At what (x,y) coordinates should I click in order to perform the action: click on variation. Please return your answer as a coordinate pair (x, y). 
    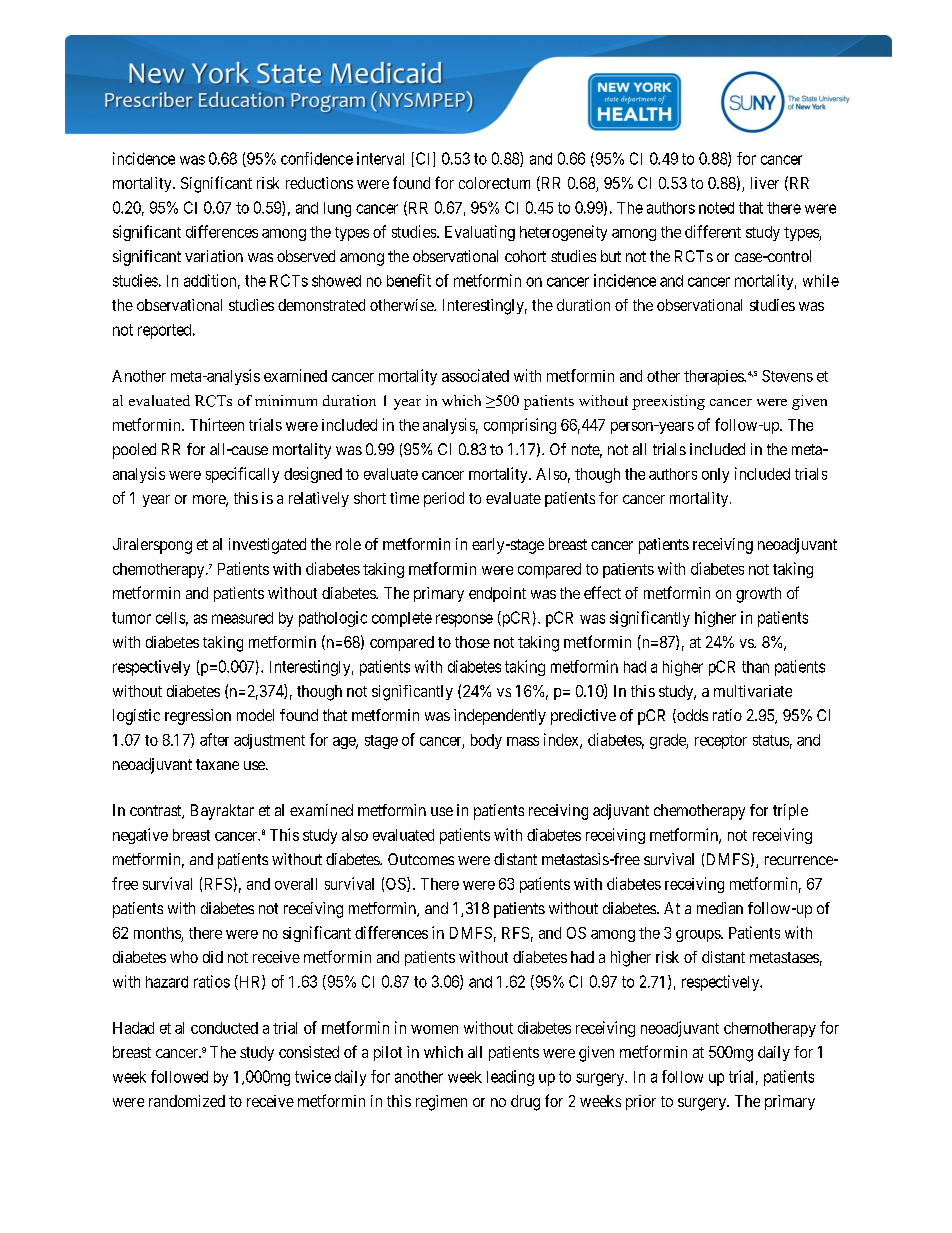
    Looking at the image, I should click on (214, 256).
